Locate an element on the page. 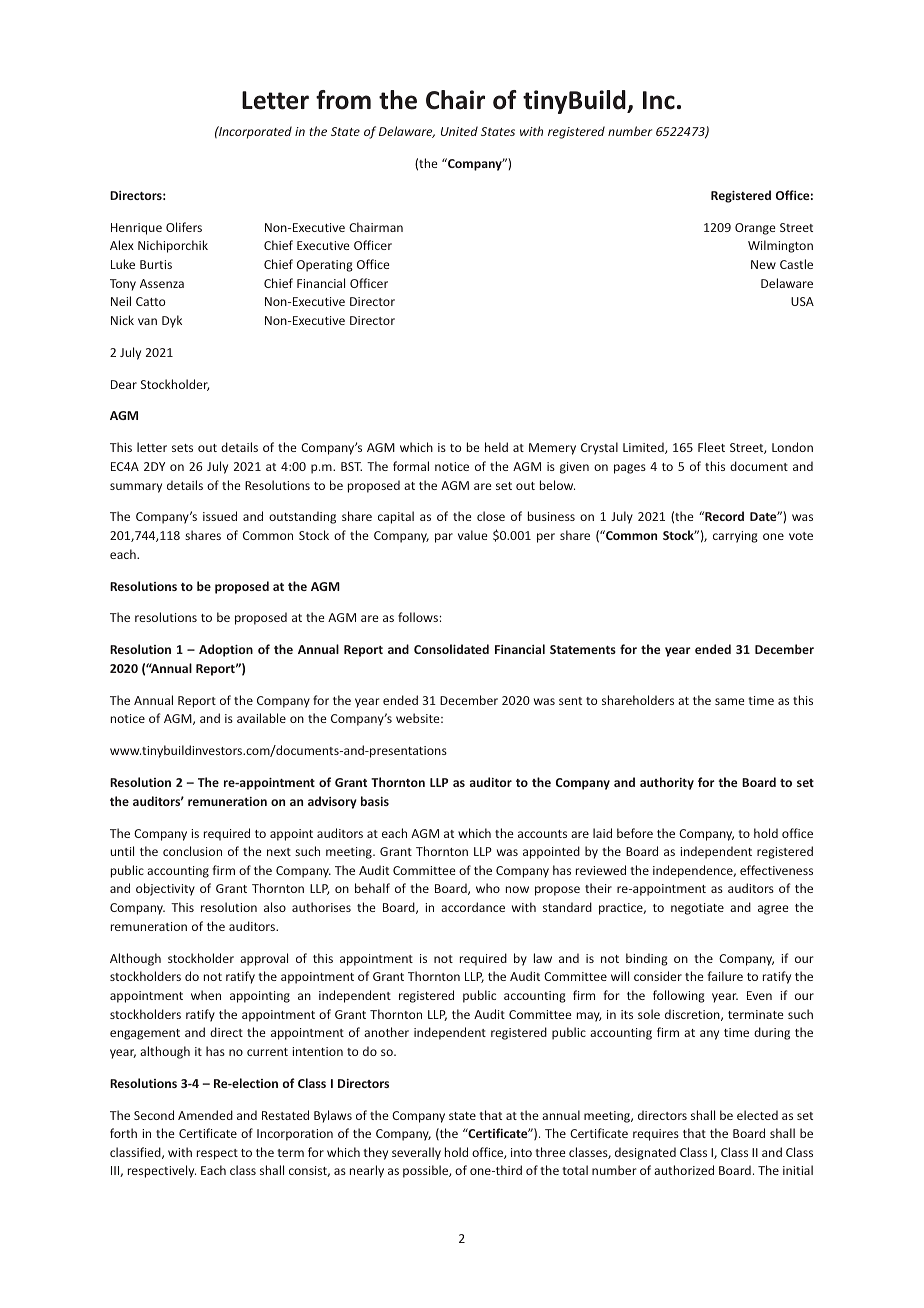  severally is located at coordinates (416, 1153).
